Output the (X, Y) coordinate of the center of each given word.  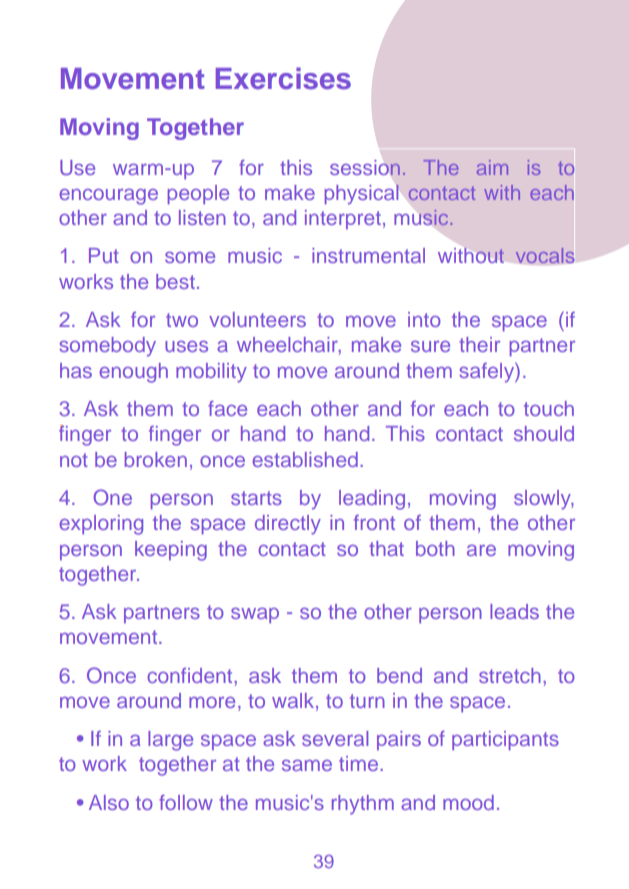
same (307, 765)
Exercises (283, 78)
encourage (108, 197)
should (544, 433)
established (305, 459)
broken (156, 459)
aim (492, 167)
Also (109, 802)
